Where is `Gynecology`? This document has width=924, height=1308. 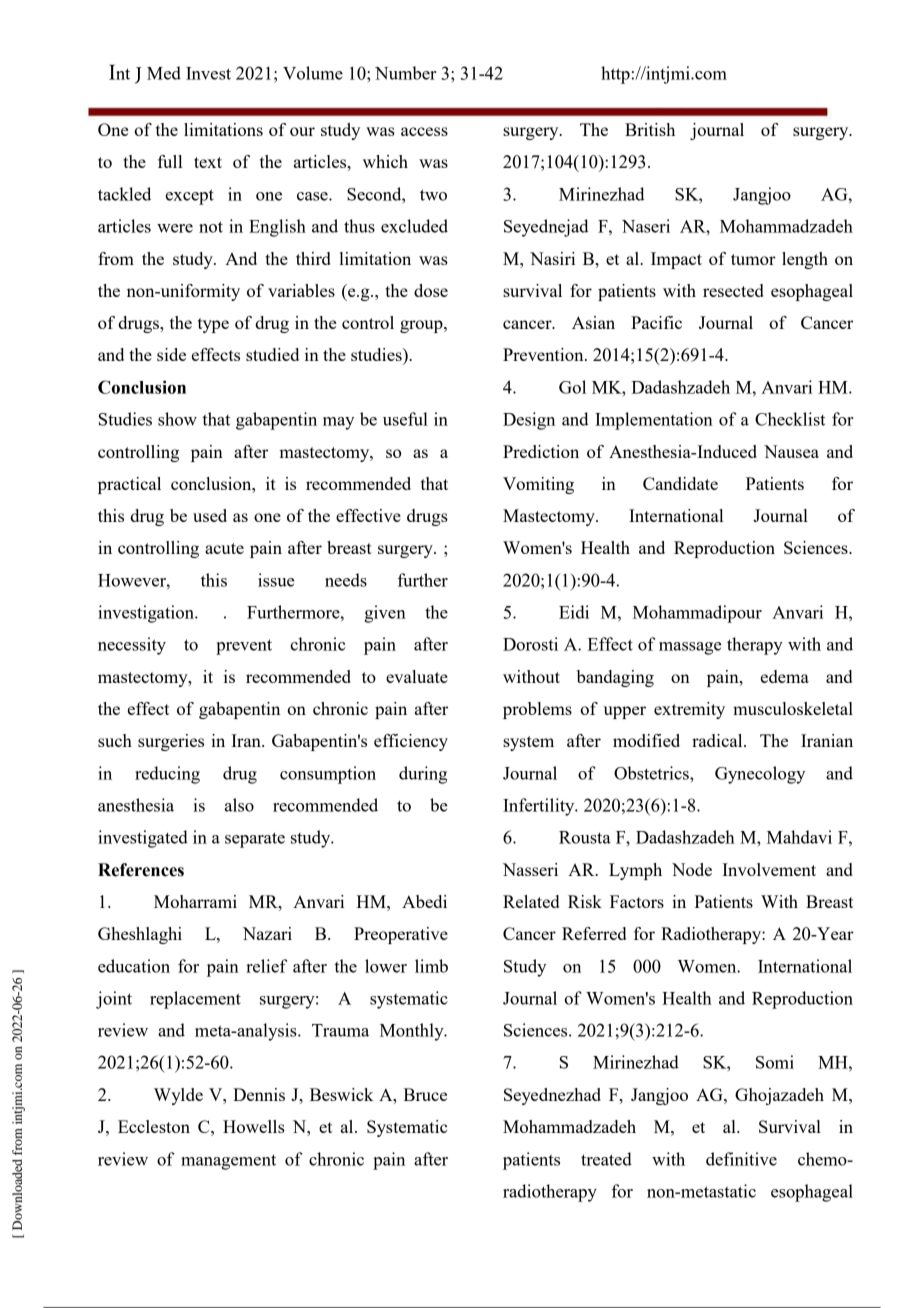 Gynecology is located at coordinates (760, 775).
